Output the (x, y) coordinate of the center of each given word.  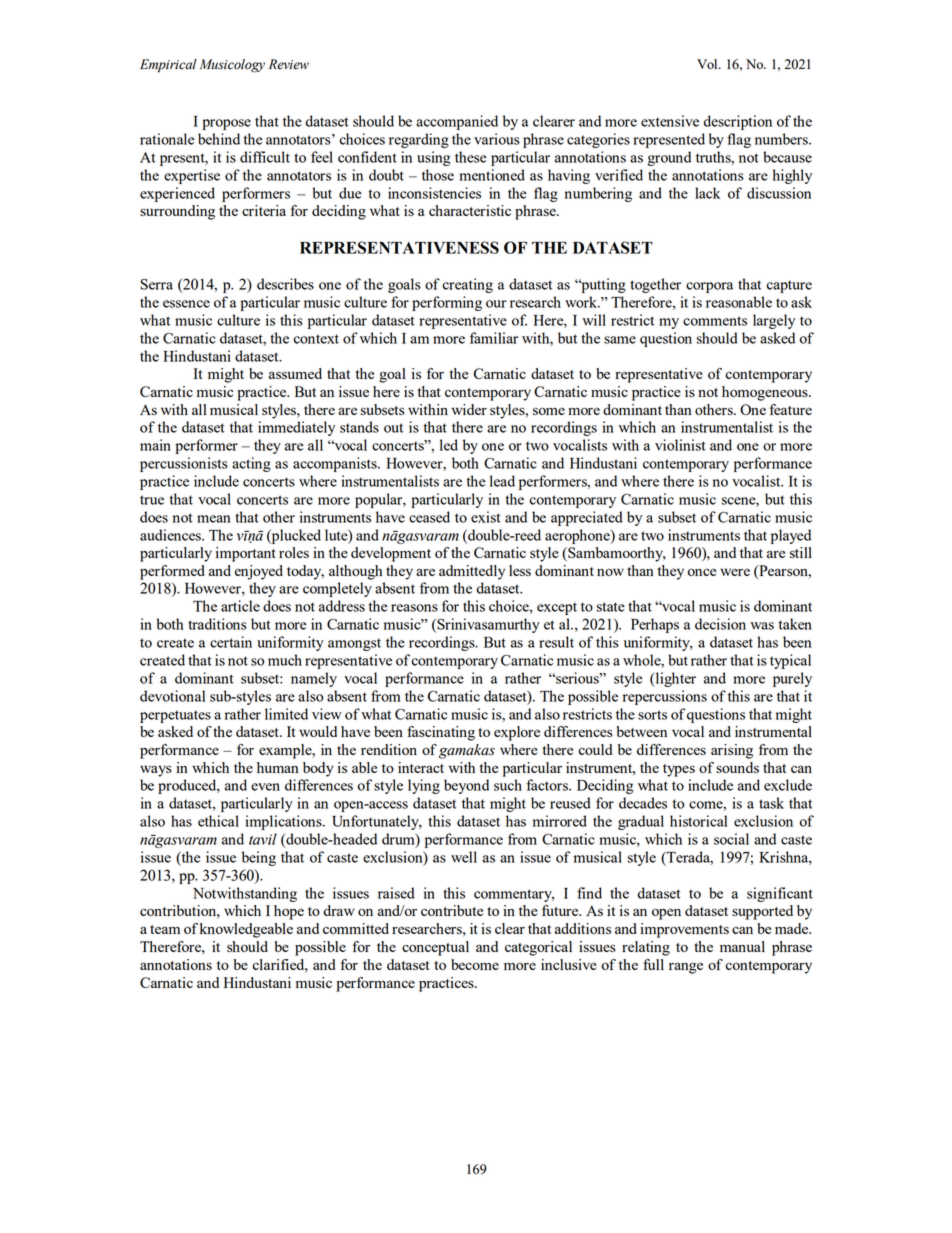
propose (226, 124)
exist (486, 517)
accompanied (457, 122)
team (165, 929)
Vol (708, 64)
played (791, 536)
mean (213, 519)
